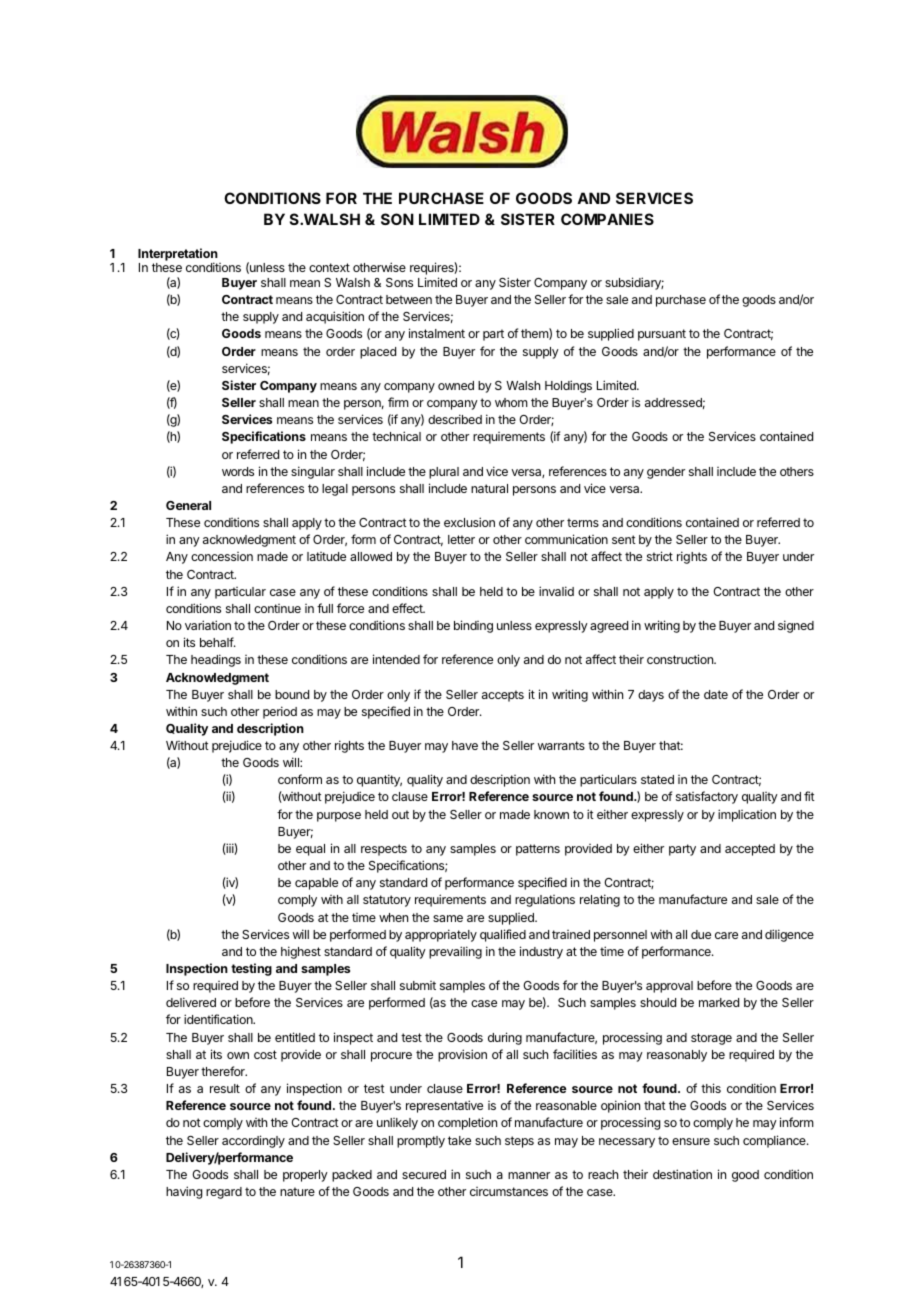  I want to click on signed, so click(796, 626).
